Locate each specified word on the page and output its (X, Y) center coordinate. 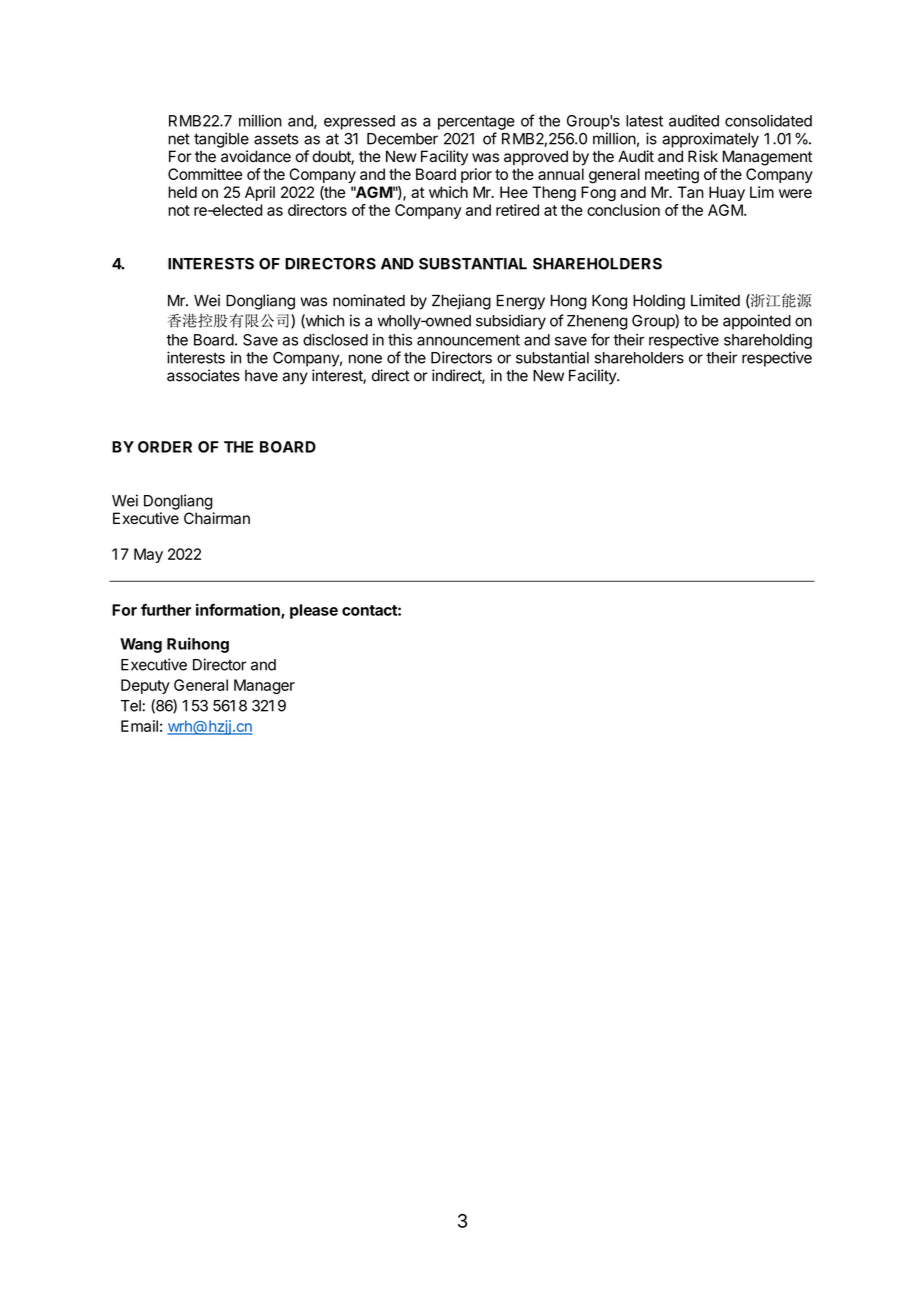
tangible (221, 140)
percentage (476, 123)
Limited (715, 300)
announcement (468, 340)
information (239, 610)
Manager (264, 686)
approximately (710, 140)
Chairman (217, 518)
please (314, 611)
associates (203, 375)
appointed (757, 322)
